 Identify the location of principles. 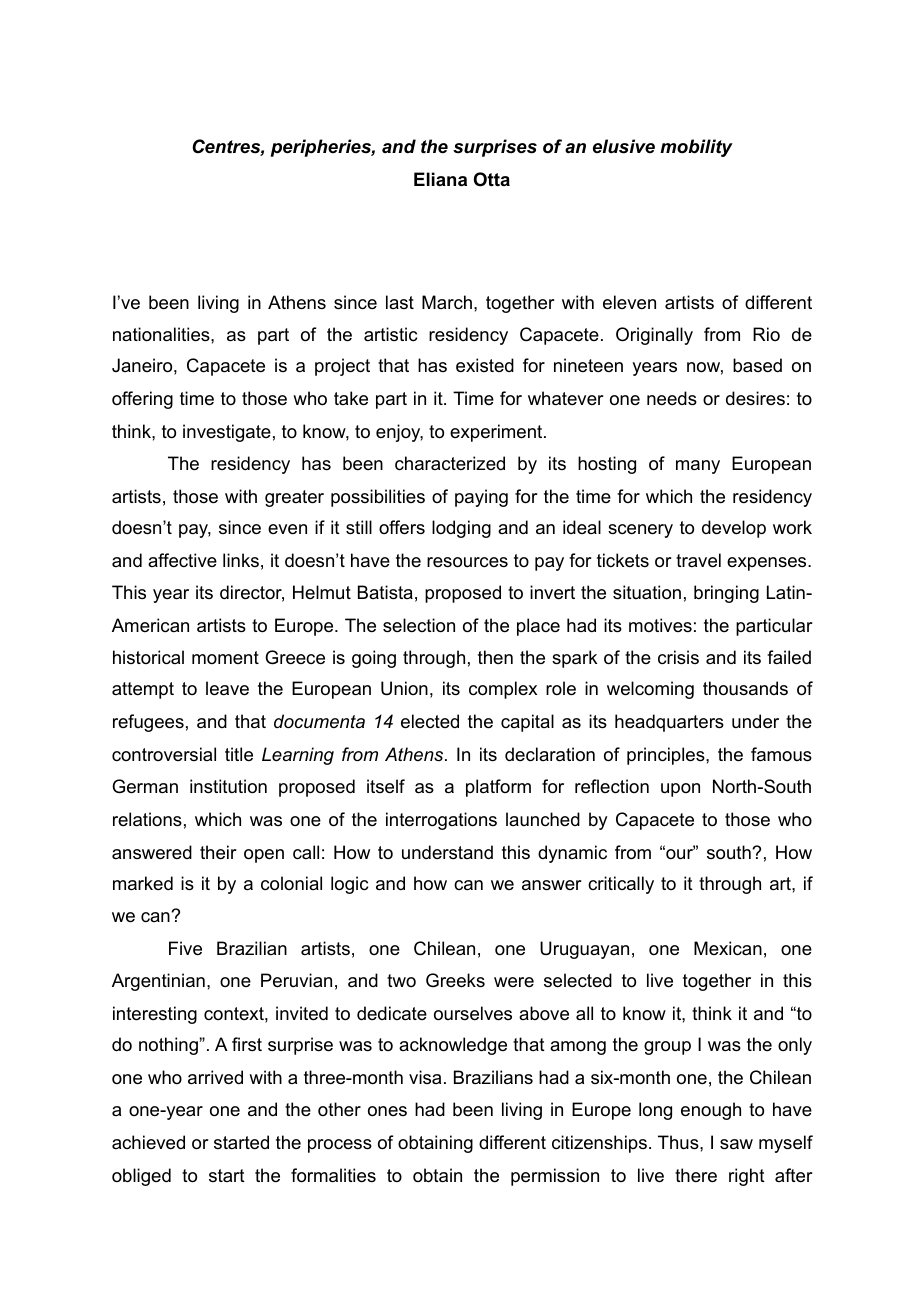
(667, 756).
